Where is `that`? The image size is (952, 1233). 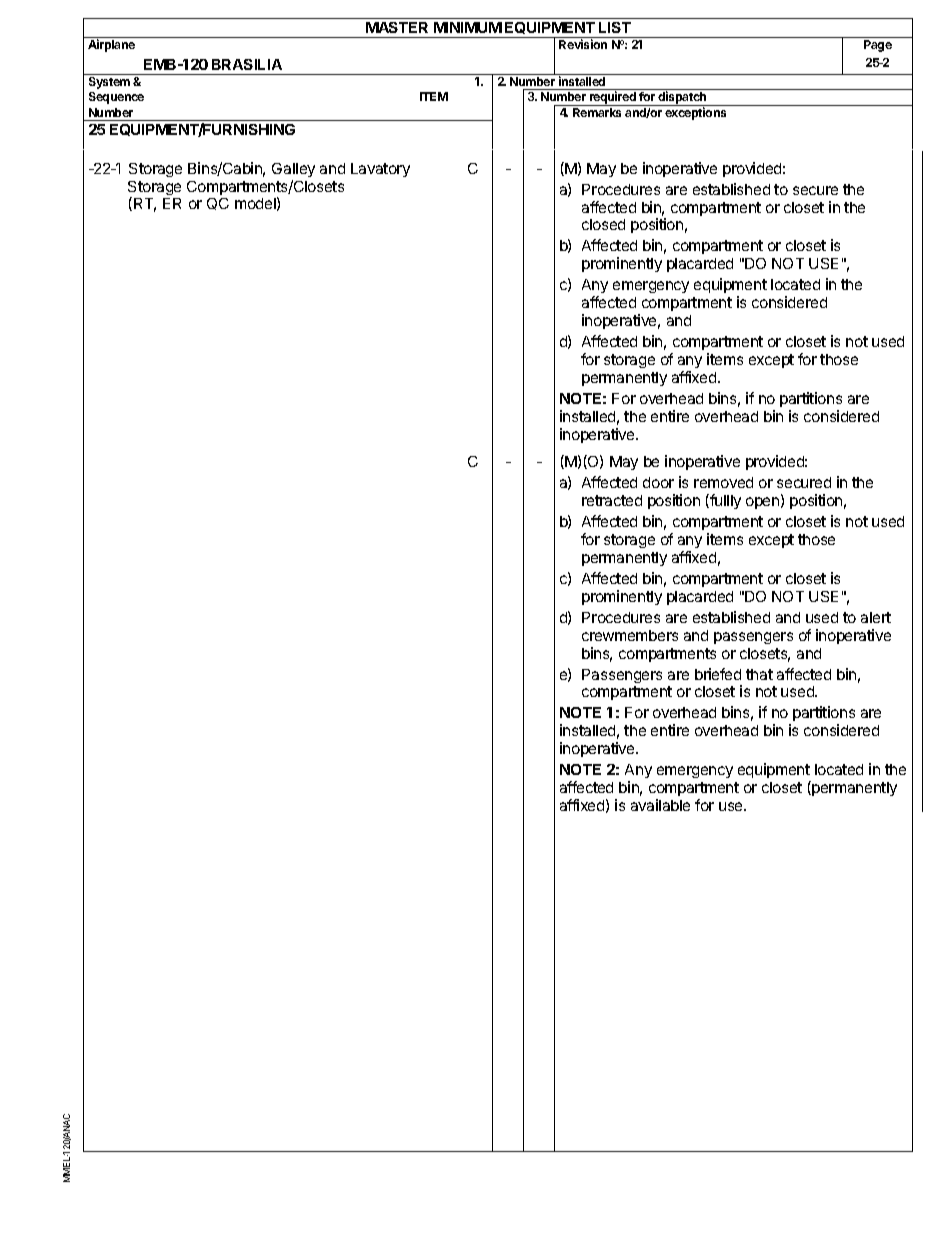
that is located at coordinates (759, 674).
